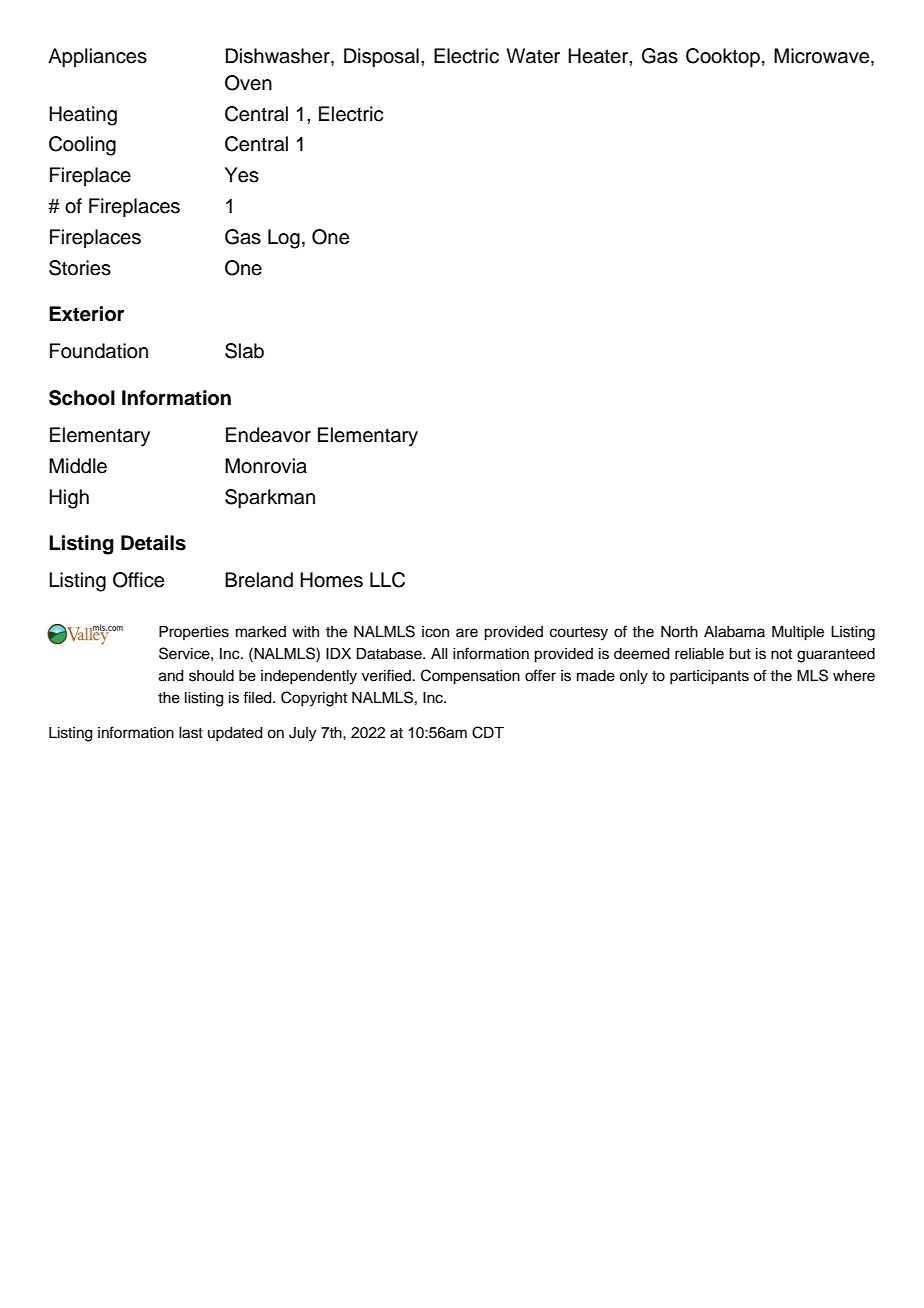 The width and height of the document is (924, 1308). Describe the element at coordinates (97, 58) in the document. I see `Appliances` at that location.
